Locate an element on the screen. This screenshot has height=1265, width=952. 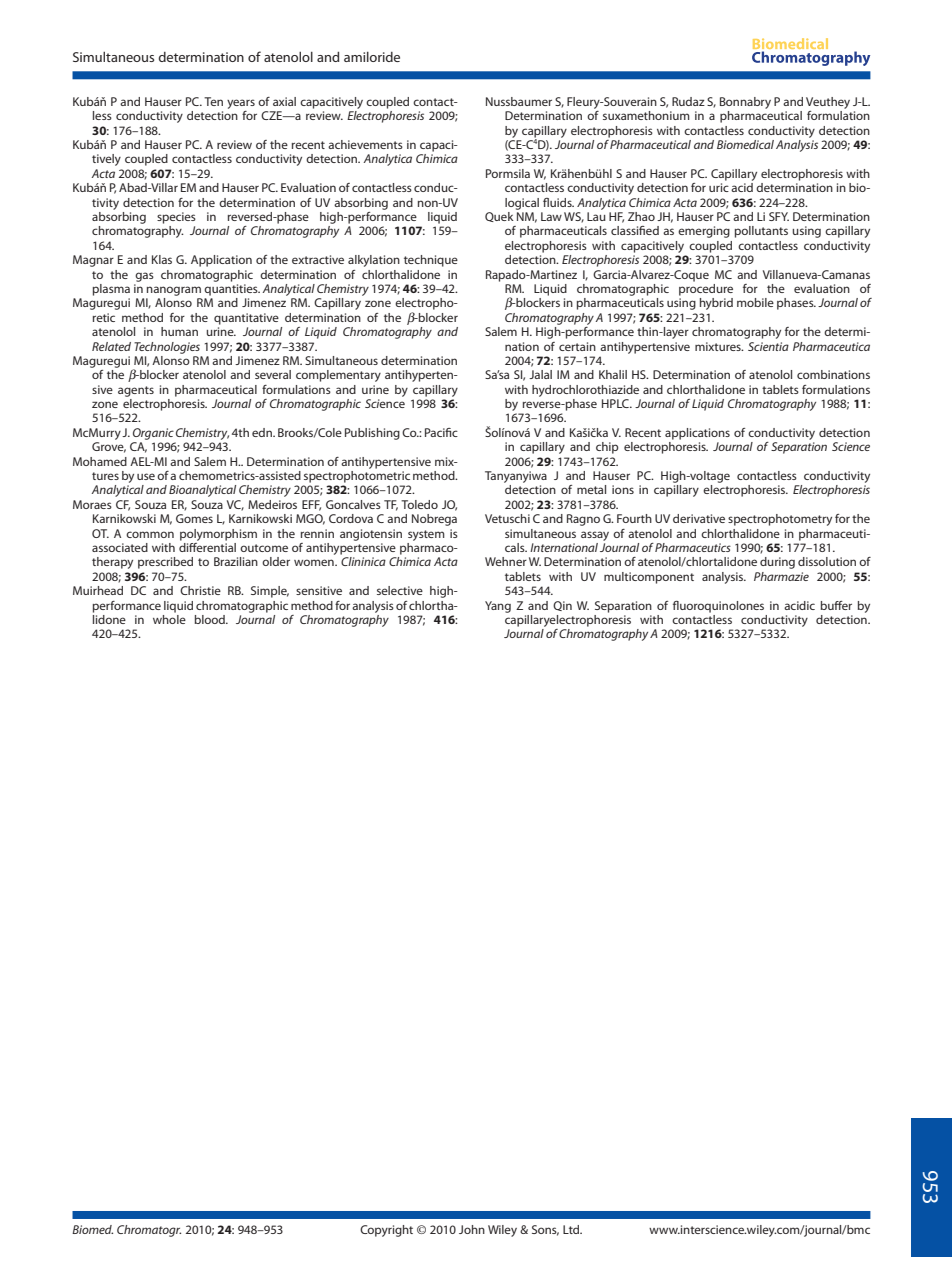
derivative is located at coordinates (699, 518).
